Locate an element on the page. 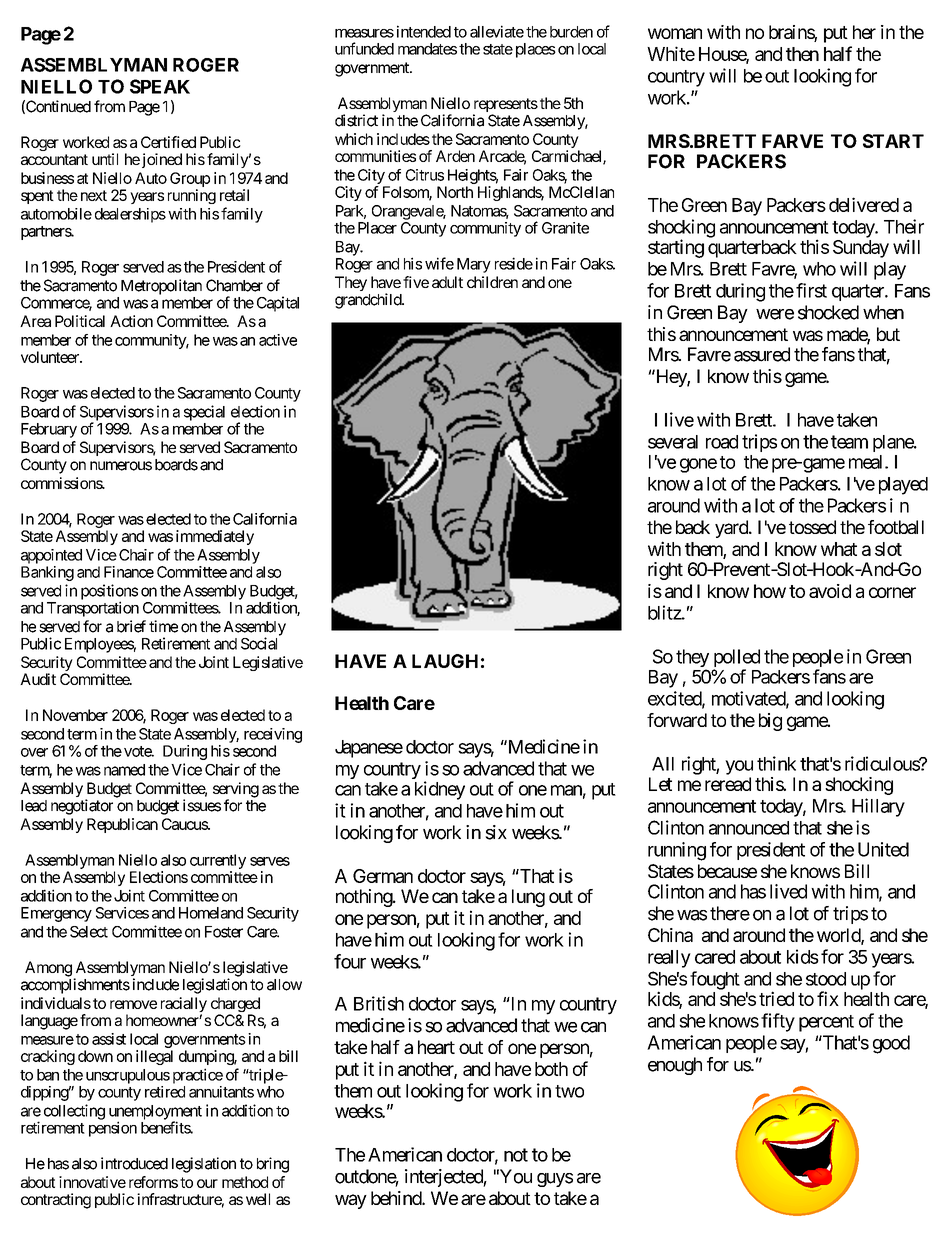  introduced is located at coordinates (134, 1163).
